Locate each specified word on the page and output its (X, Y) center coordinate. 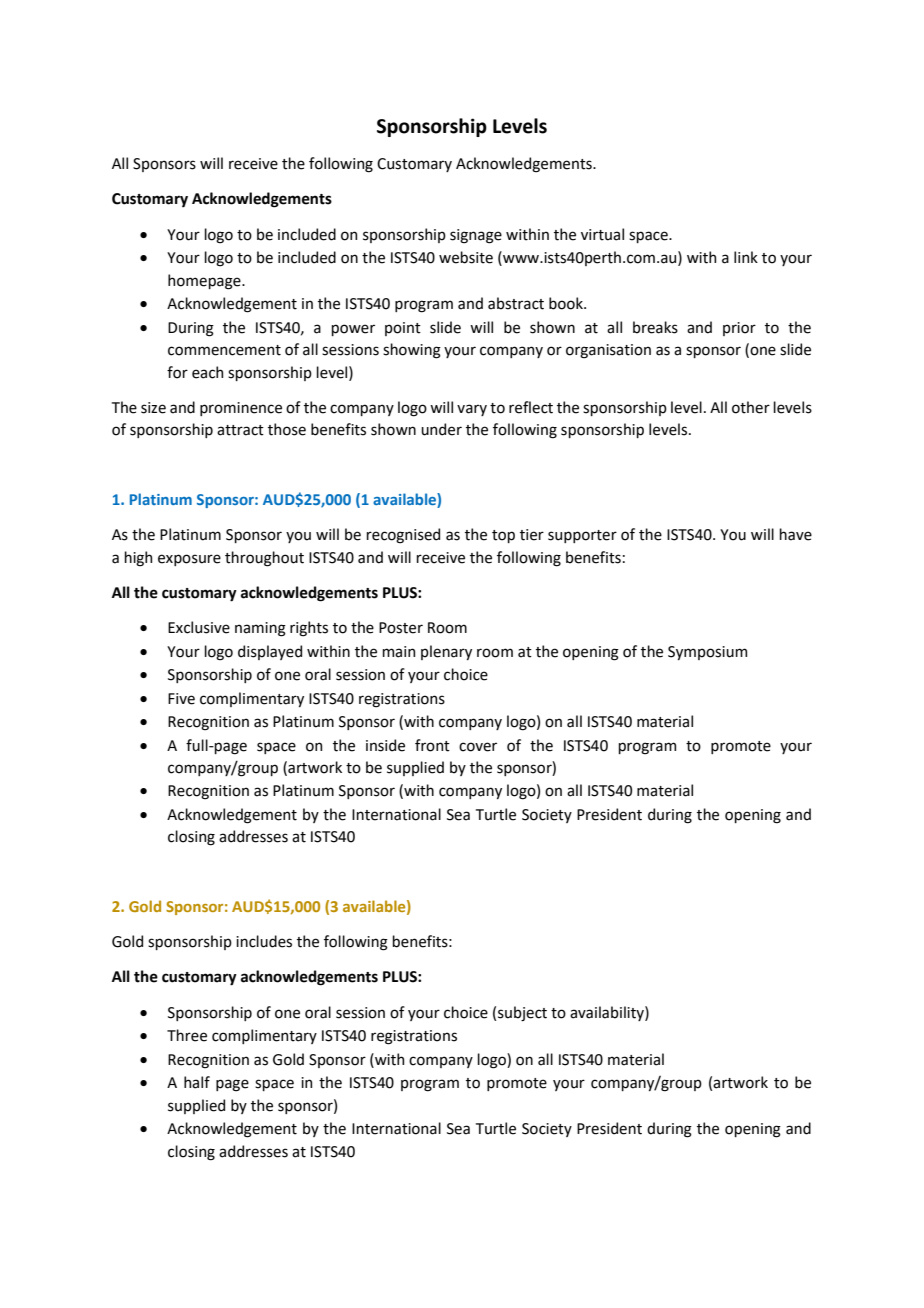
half (197, 1082)
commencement (224, 350)
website (466, 257)
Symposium (707, 653)
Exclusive (199, 627)
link (746, 257)
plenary (446, 652)
